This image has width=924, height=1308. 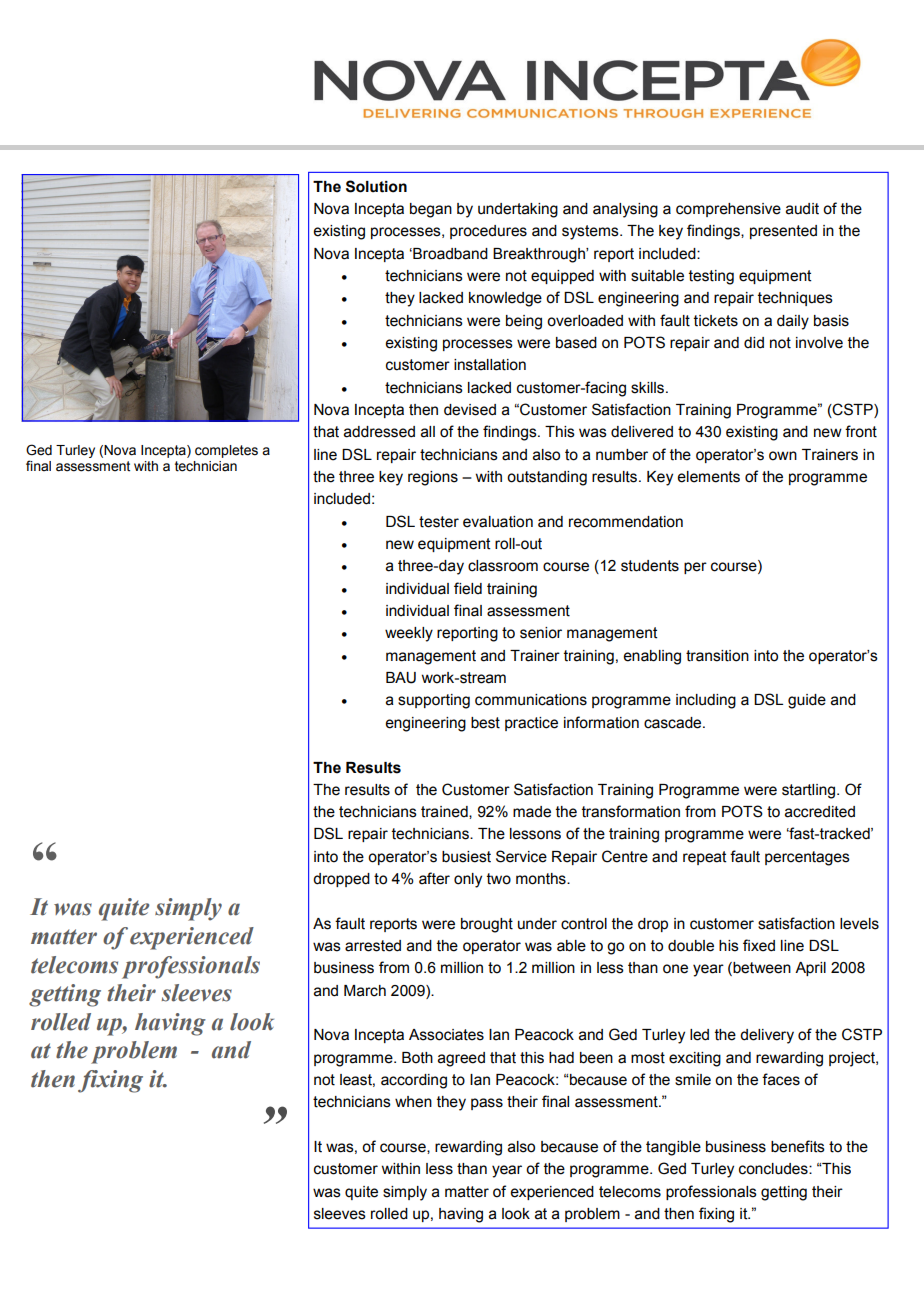 What do you see at coordinates (540, 255) in the image?
I see `Breakthrough` at bounding box center [540, 255].
